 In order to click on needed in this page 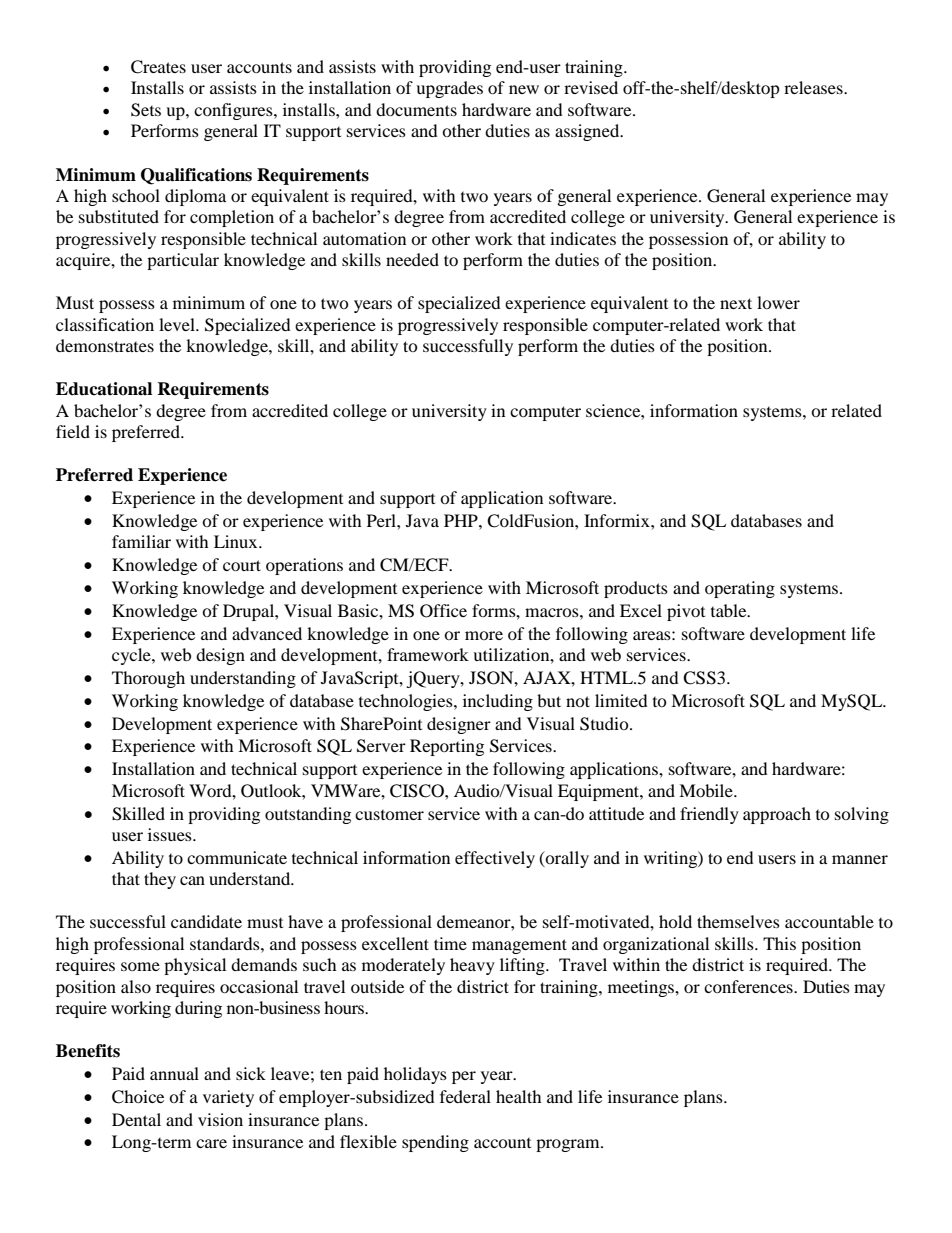, I will do `click(412, 259)`.
